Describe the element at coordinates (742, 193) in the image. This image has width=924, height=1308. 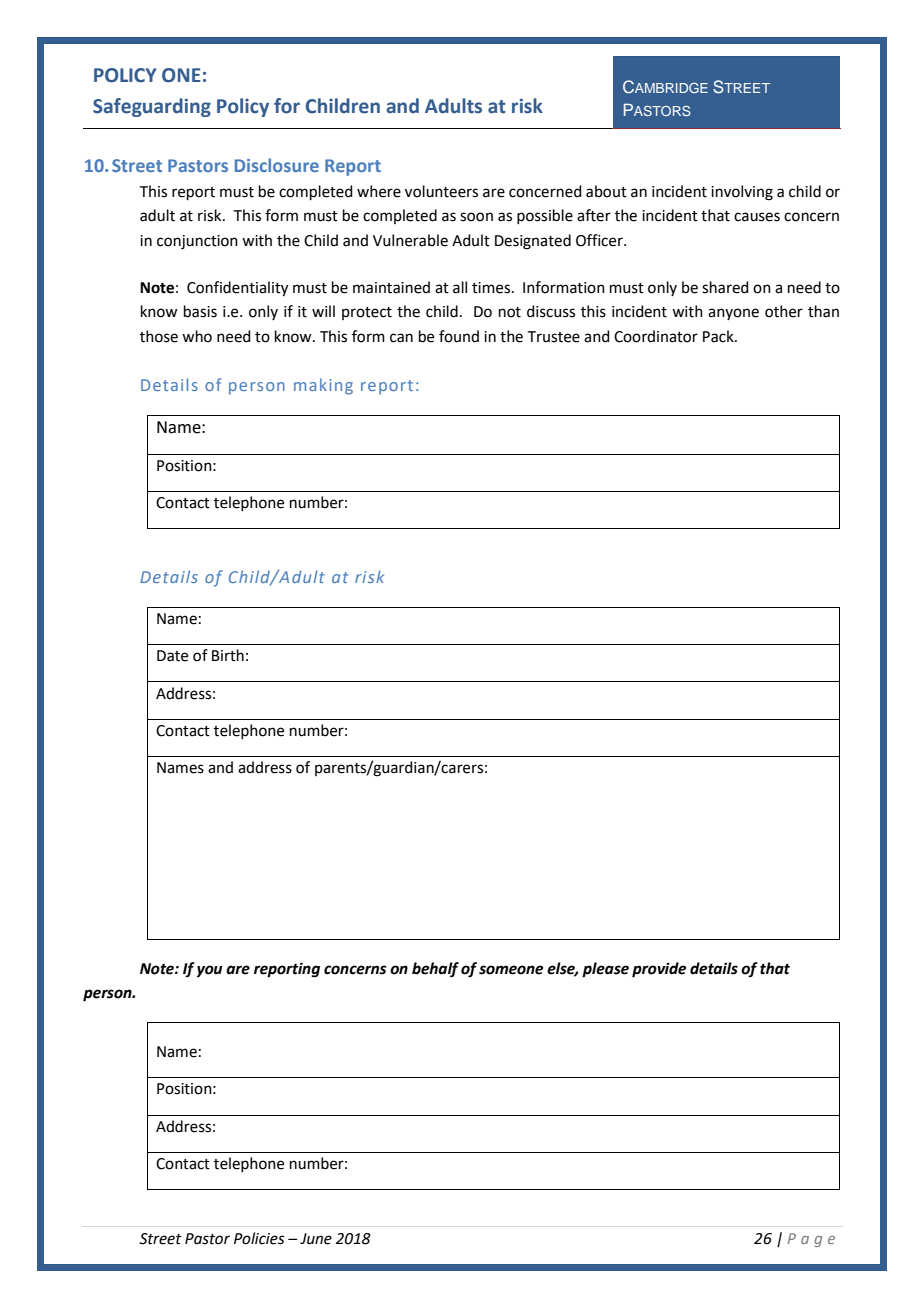
I see `involving` at that location.
